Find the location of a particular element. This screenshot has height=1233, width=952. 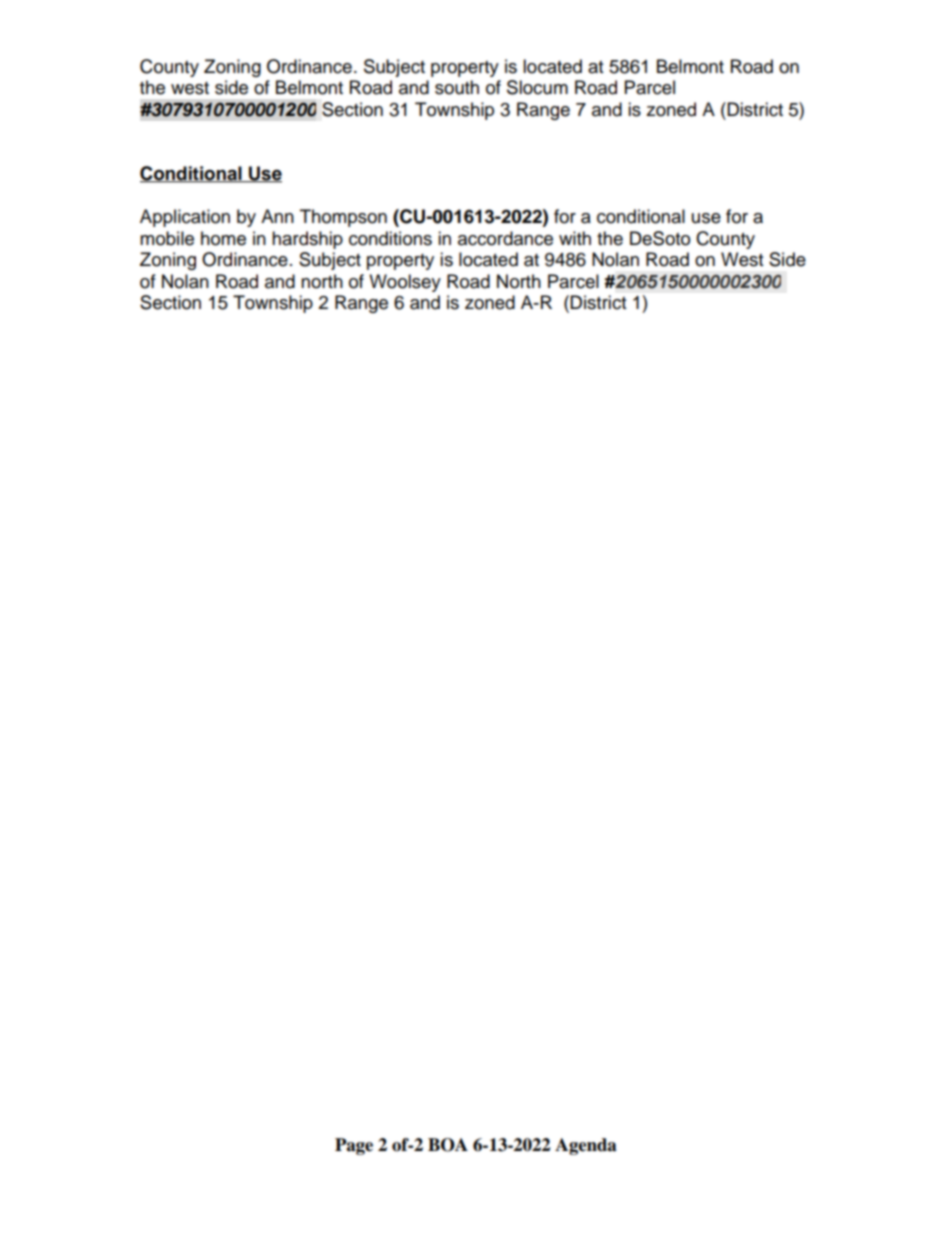

with is located at coordinates (575, 238).
